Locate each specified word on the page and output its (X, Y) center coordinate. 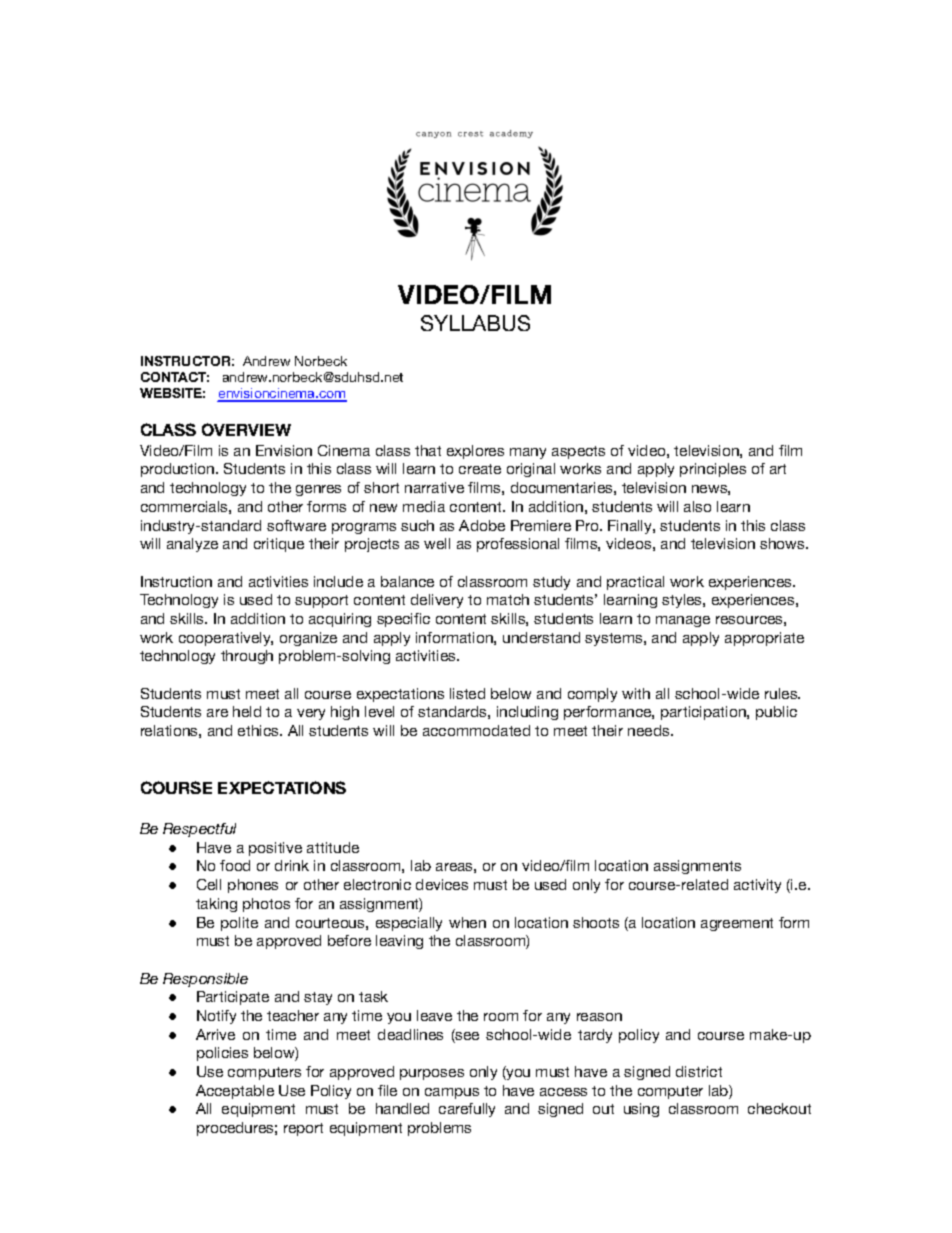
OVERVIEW (246, 429)
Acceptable (235, 1092)
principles (713, 470)
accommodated (476, 730)
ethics (259, 730)
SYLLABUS (475, 323)
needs (650, 730)
